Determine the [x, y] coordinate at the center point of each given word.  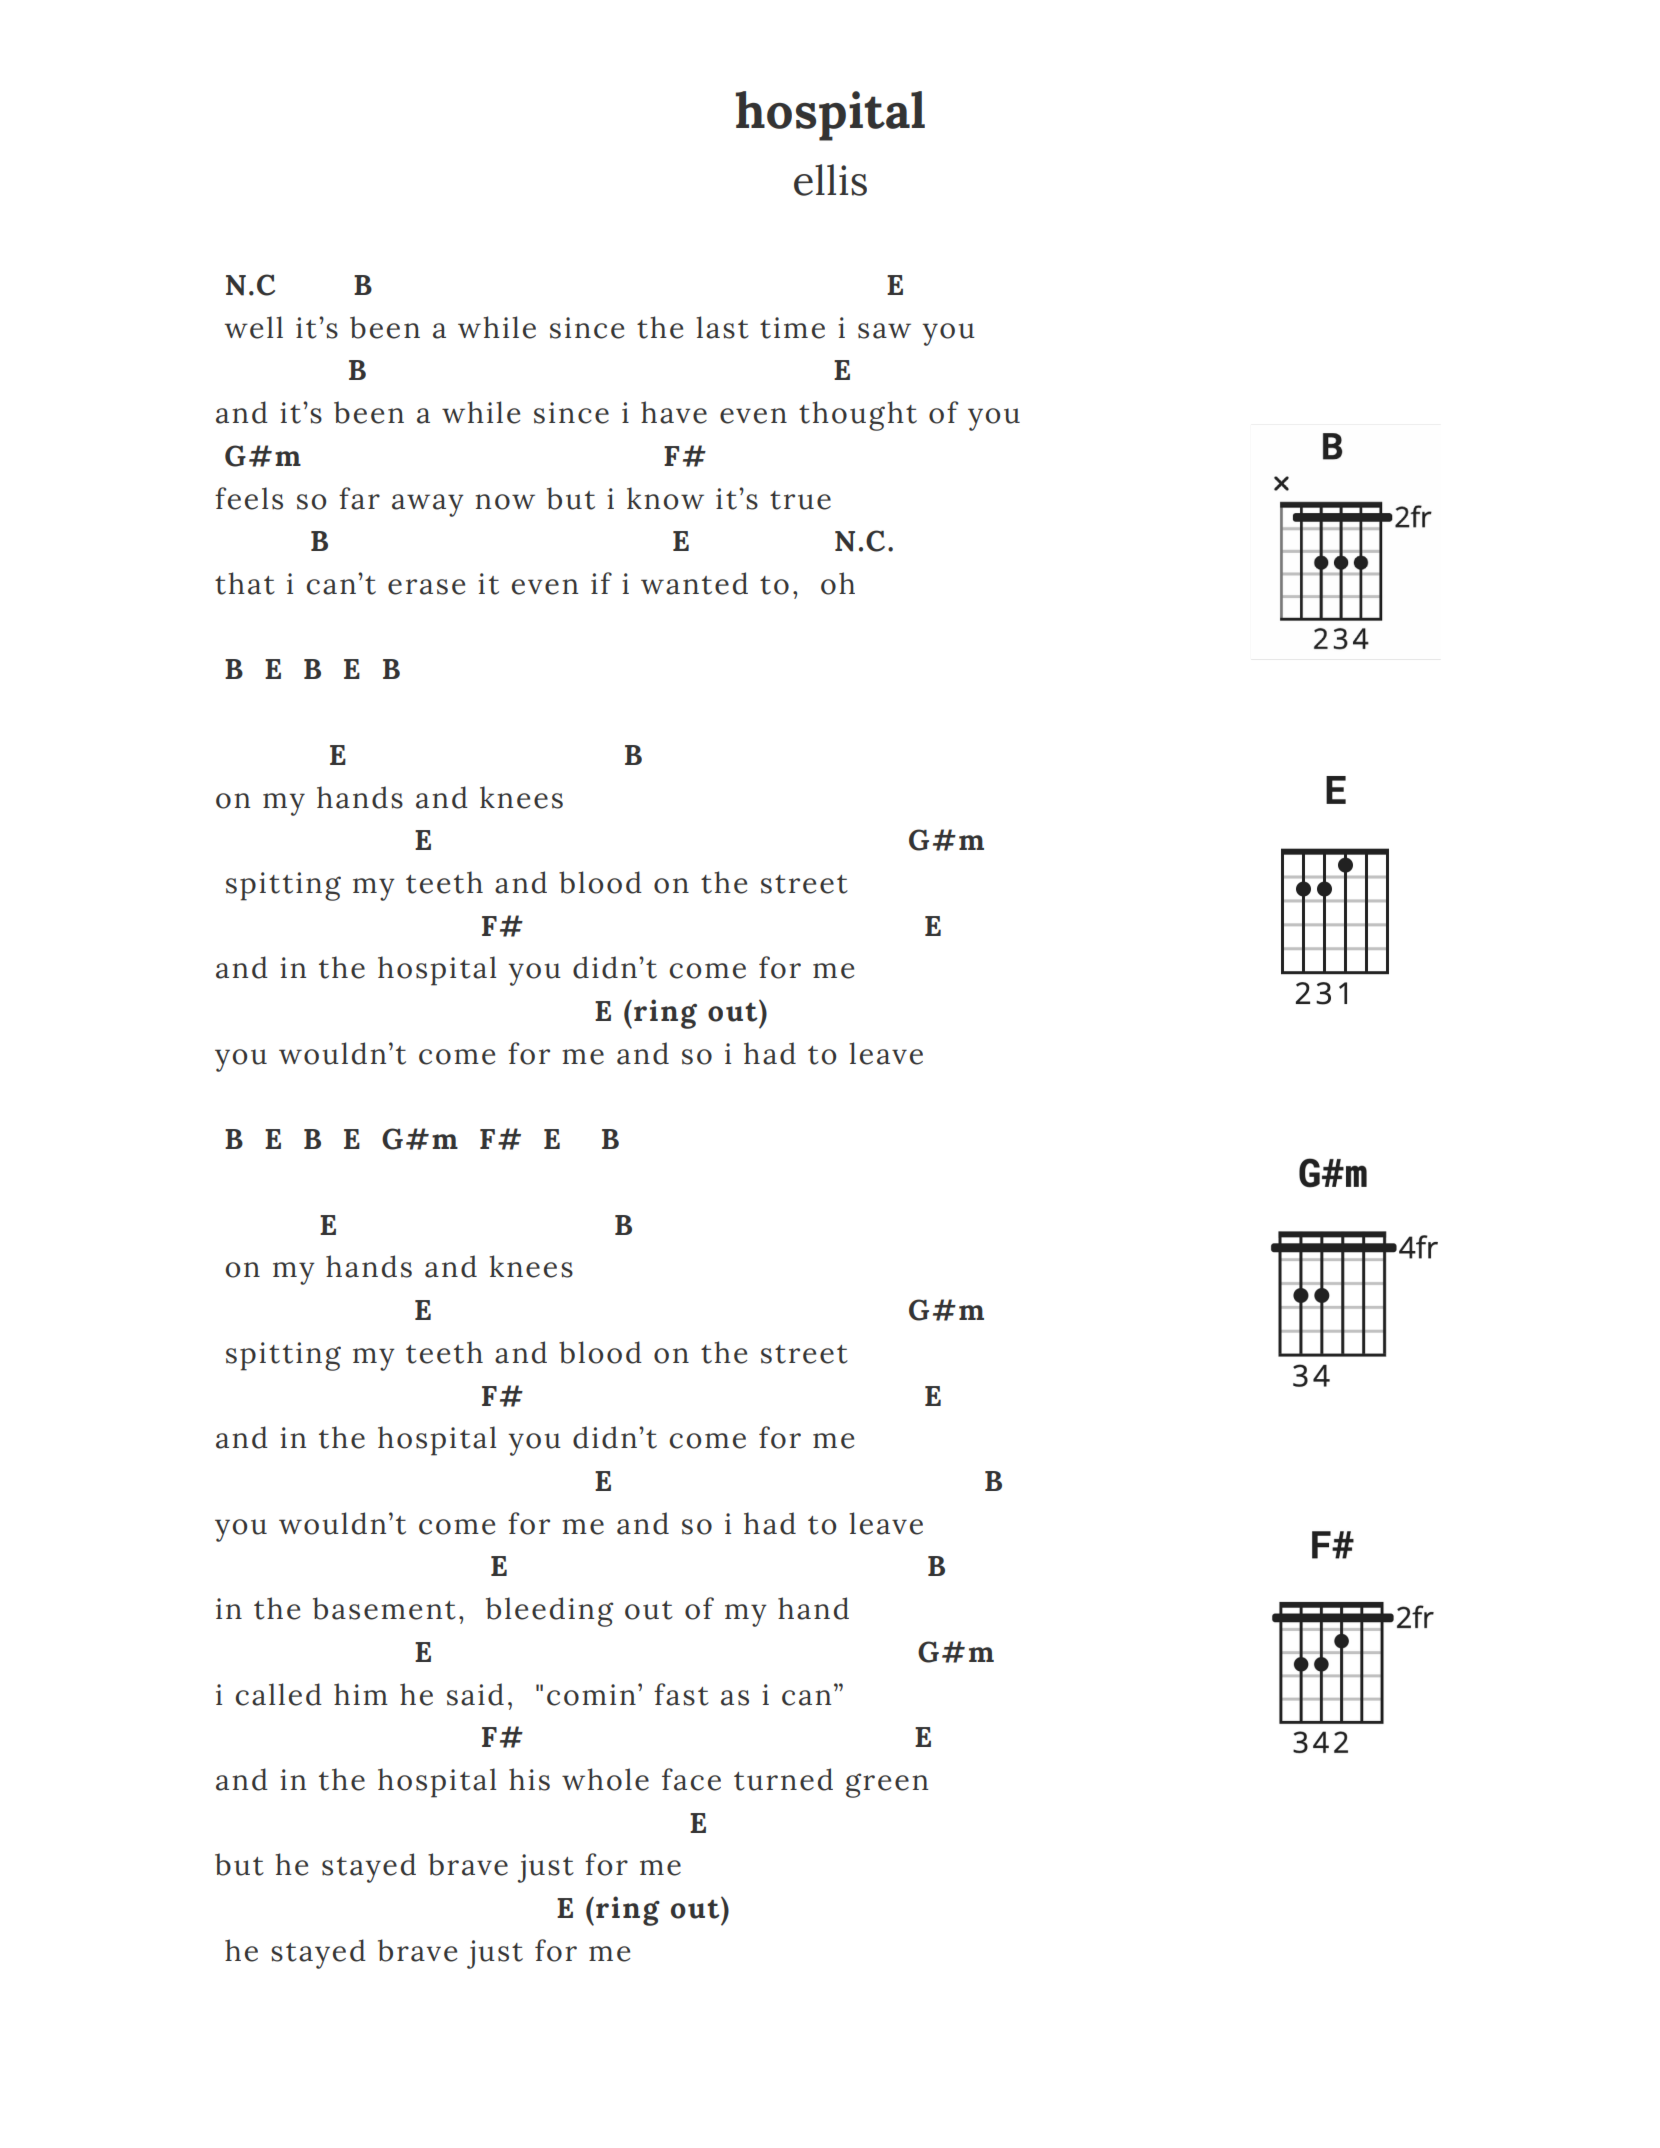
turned [783, 1779]
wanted [694, 583]
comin [591, 1695]
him [361, 1694]
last [722, 327]
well [254, 327]
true [800, 500]
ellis [830, 180]
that [245, 583]
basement [384, 1608]
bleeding [549, 1612]
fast [681, 1694]
